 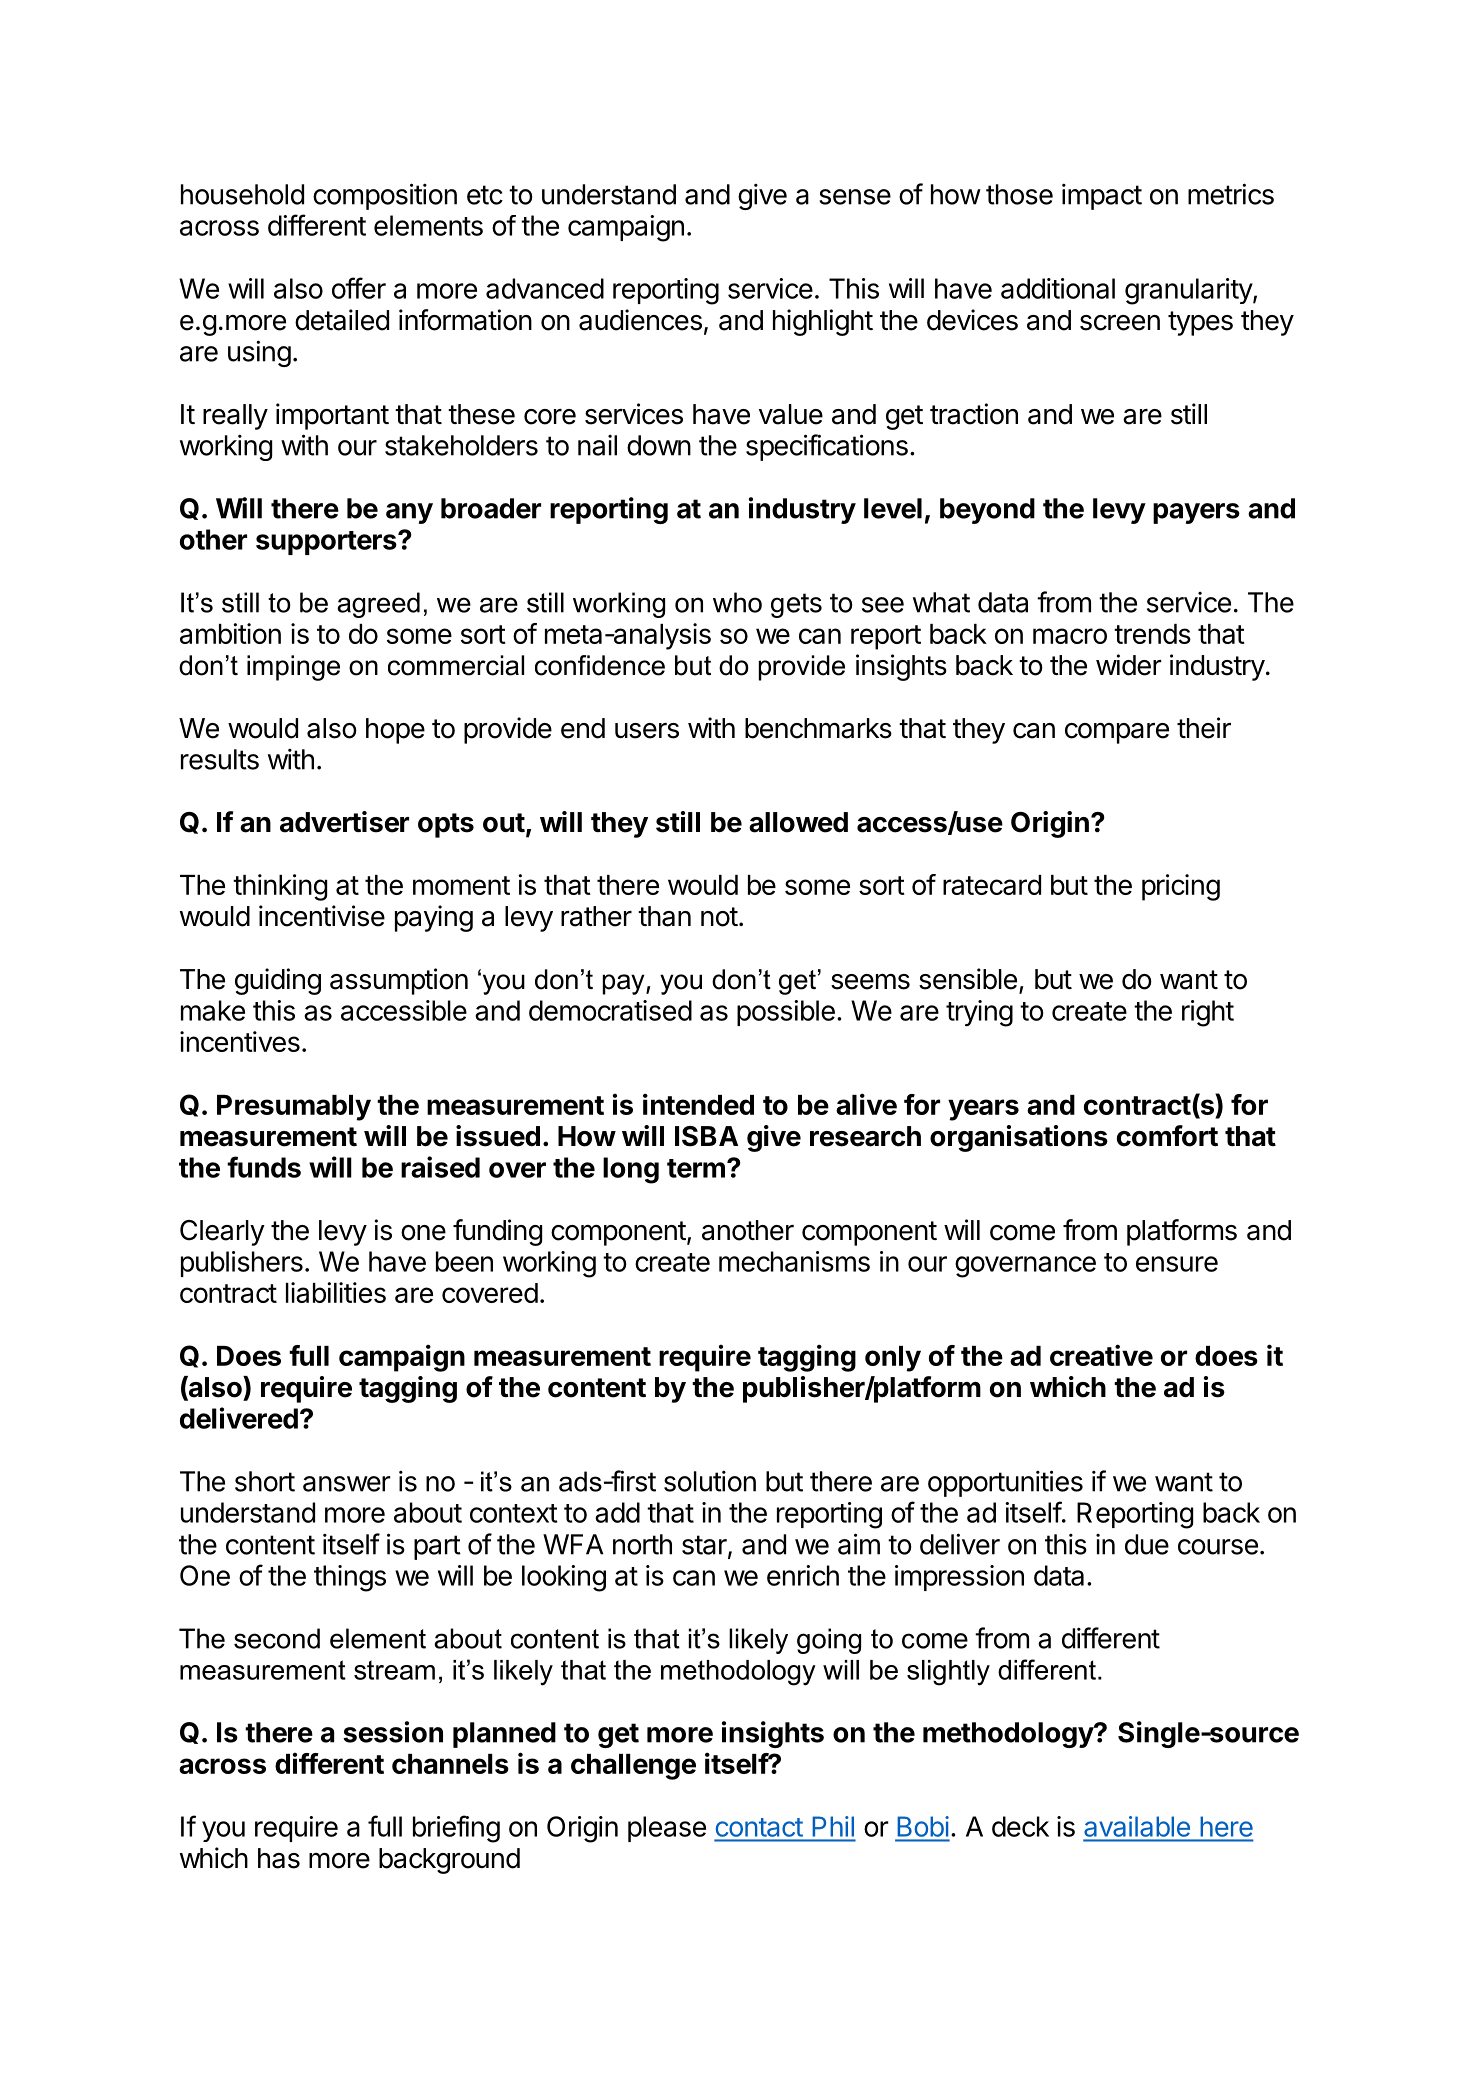 I want to click on has, so click(x=279, y=1858).
